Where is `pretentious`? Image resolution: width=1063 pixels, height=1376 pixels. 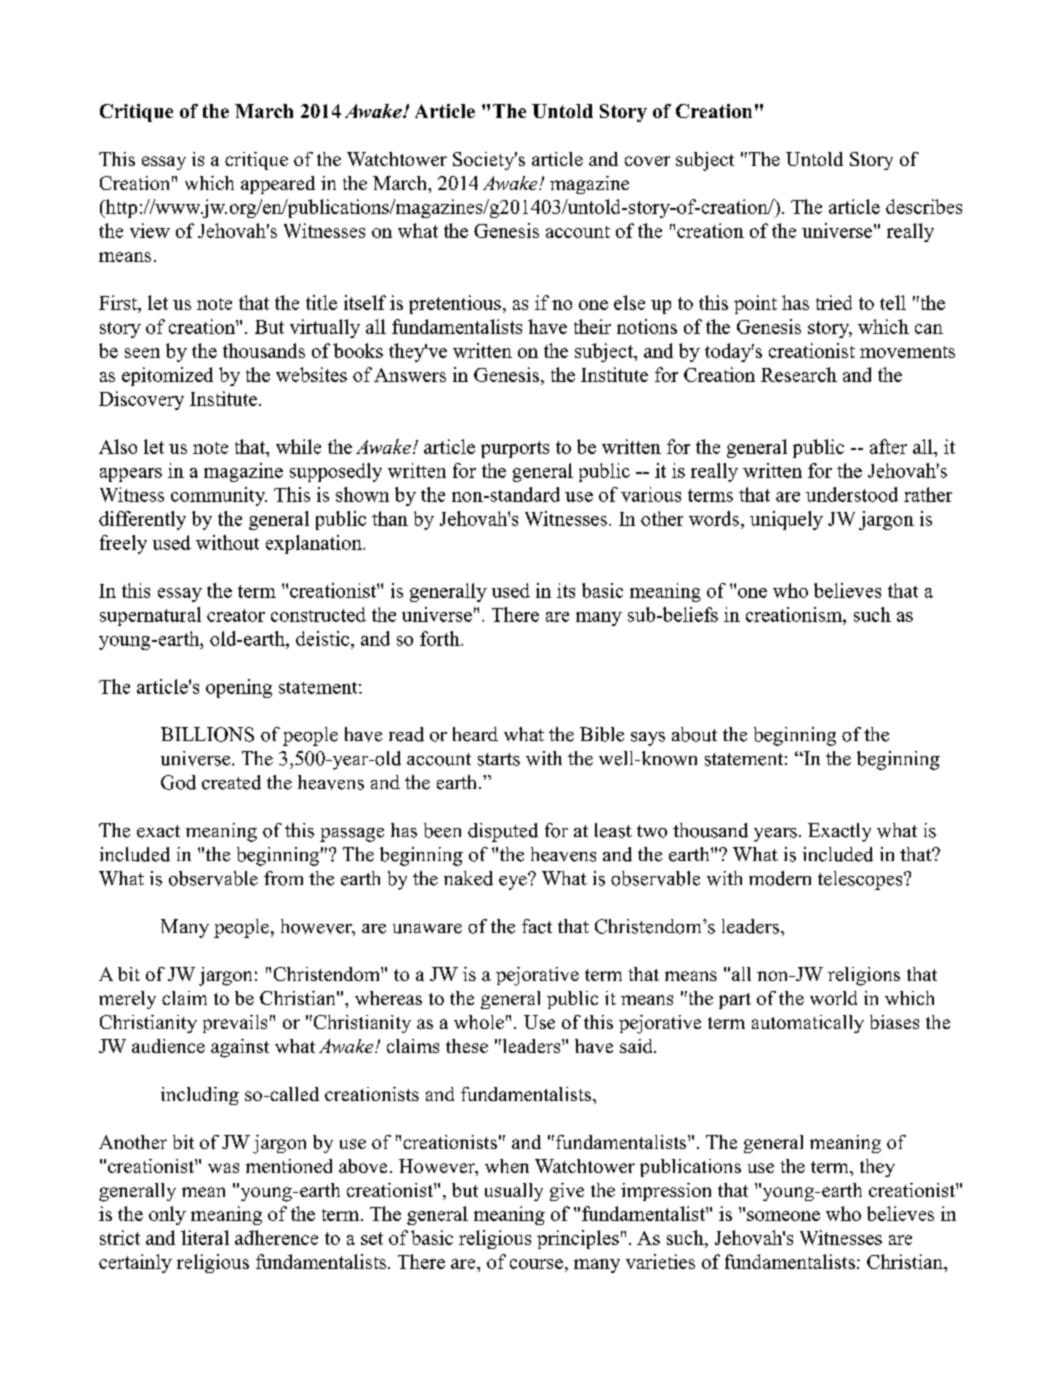 pretentious is located at coordinates (455, 304).
